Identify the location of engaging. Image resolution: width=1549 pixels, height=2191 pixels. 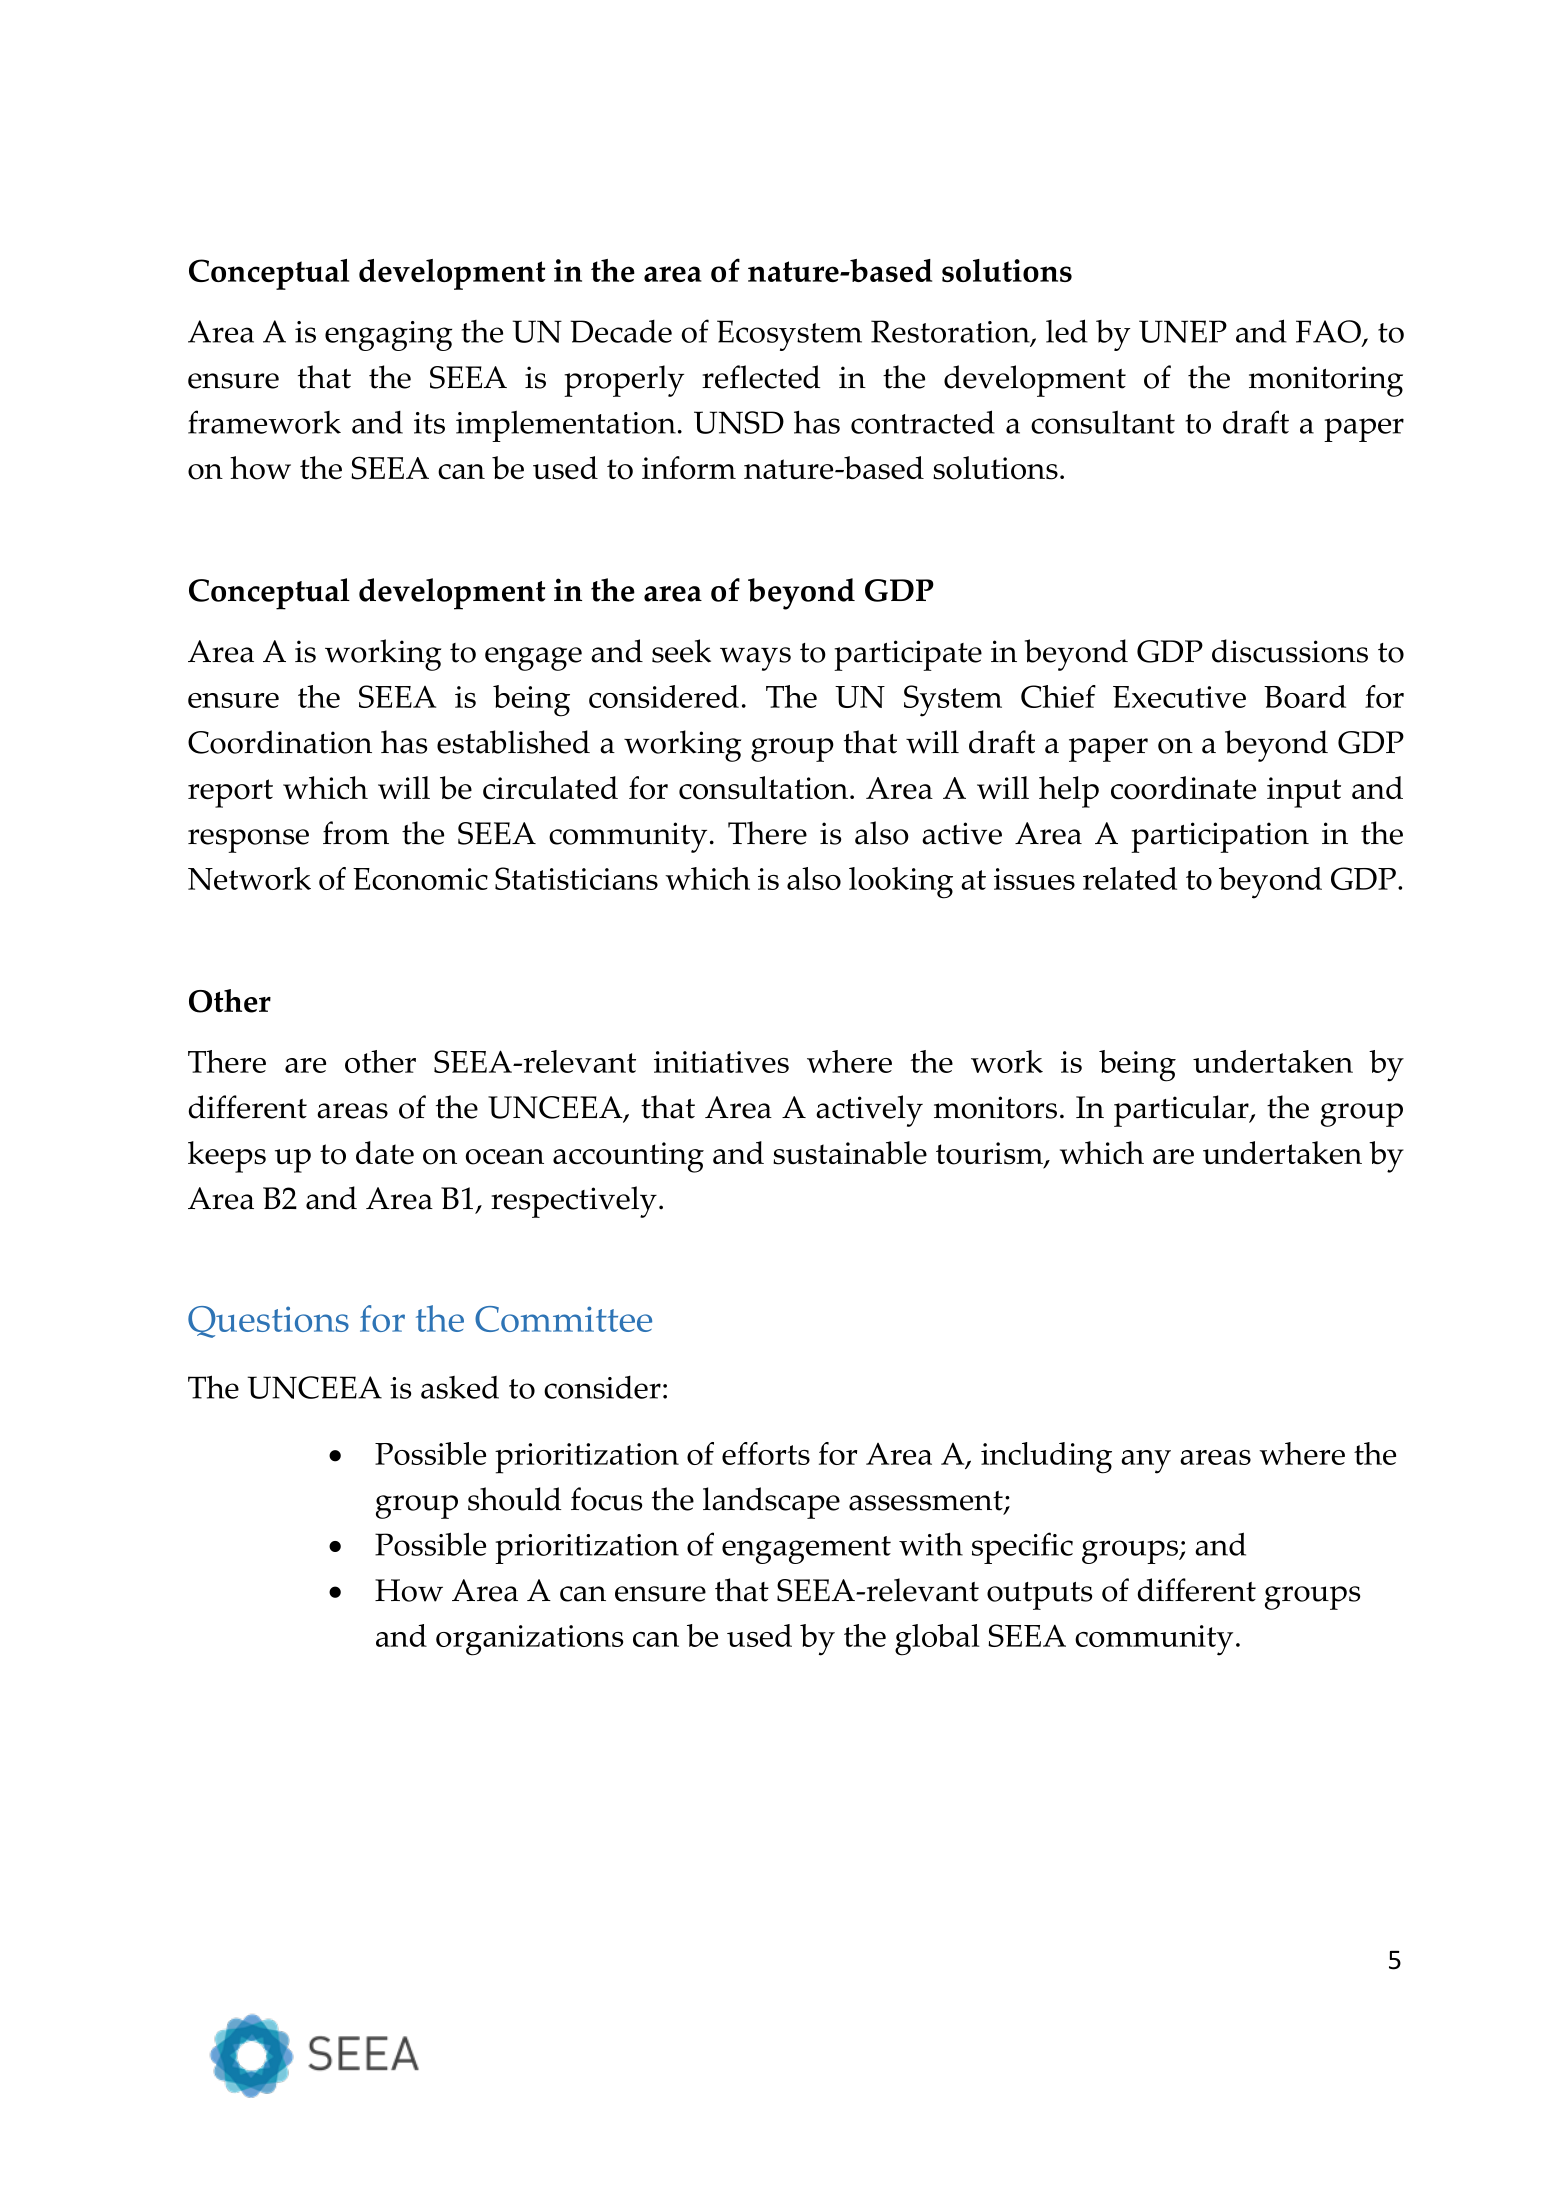
(388, 336).
